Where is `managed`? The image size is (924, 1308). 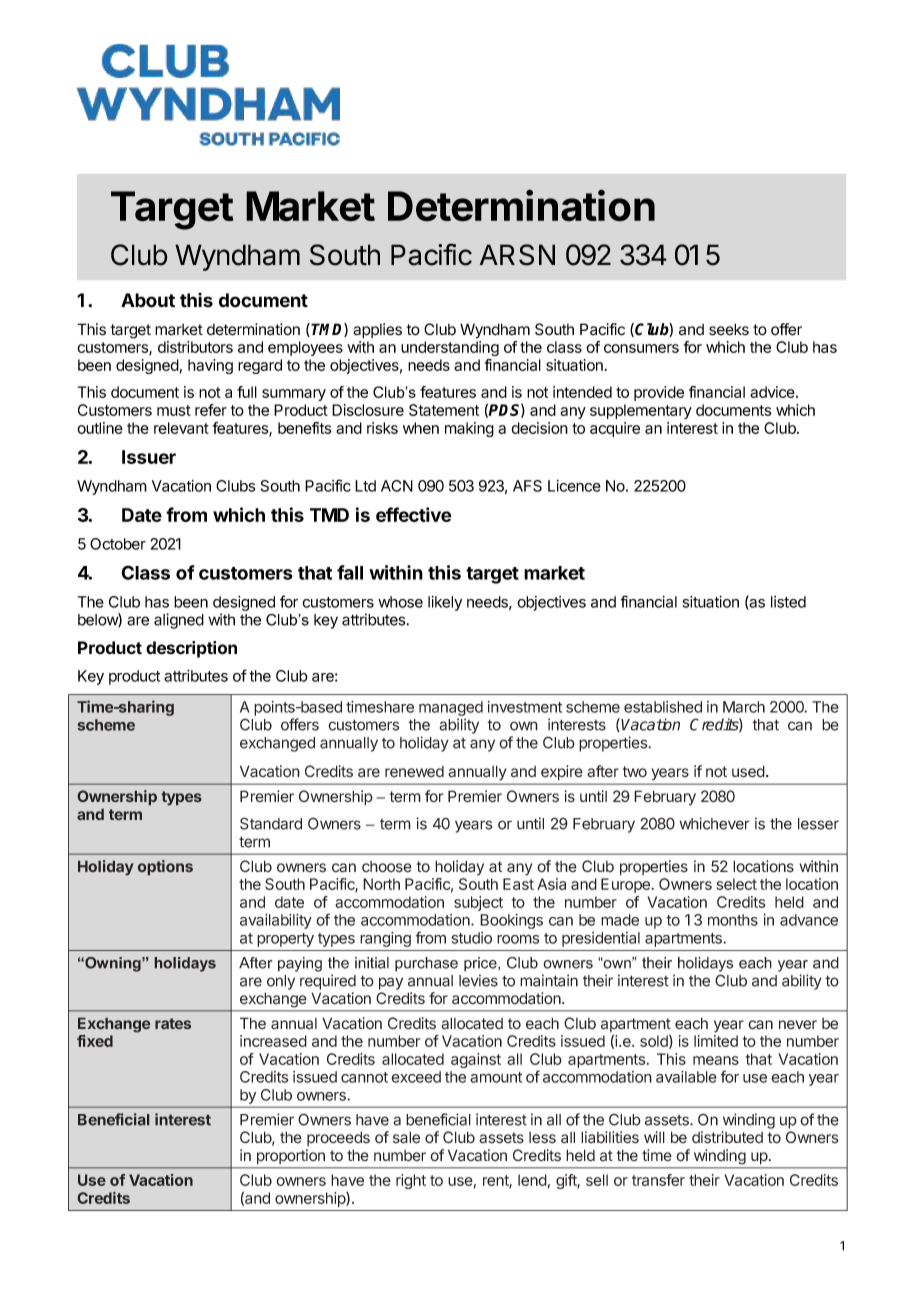 managed is located at coordinates (451, 710).
